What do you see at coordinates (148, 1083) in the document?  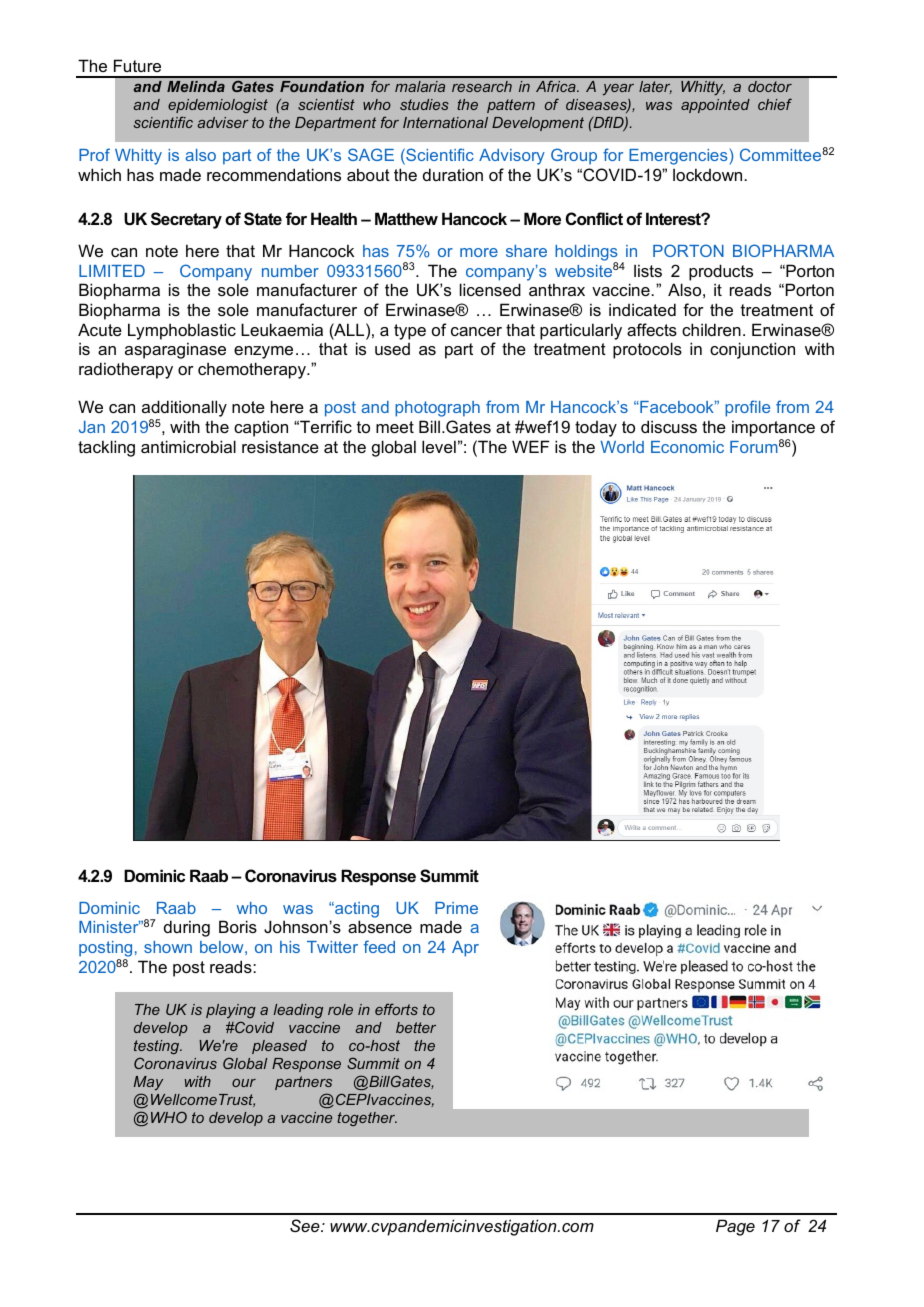 I see `May` at bounding box center [148, 1083].
